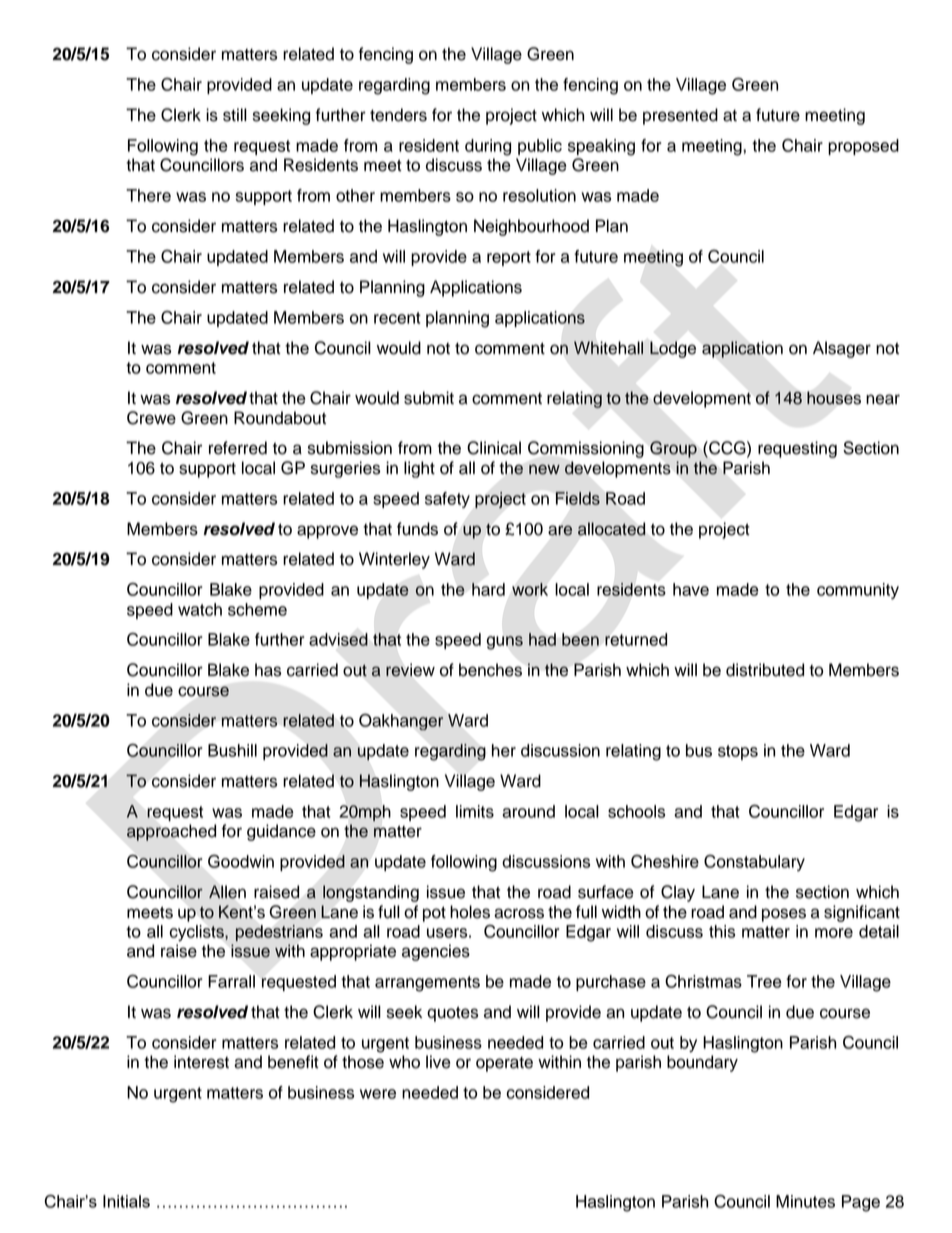  I want to click on Group, so click(673, 449).
